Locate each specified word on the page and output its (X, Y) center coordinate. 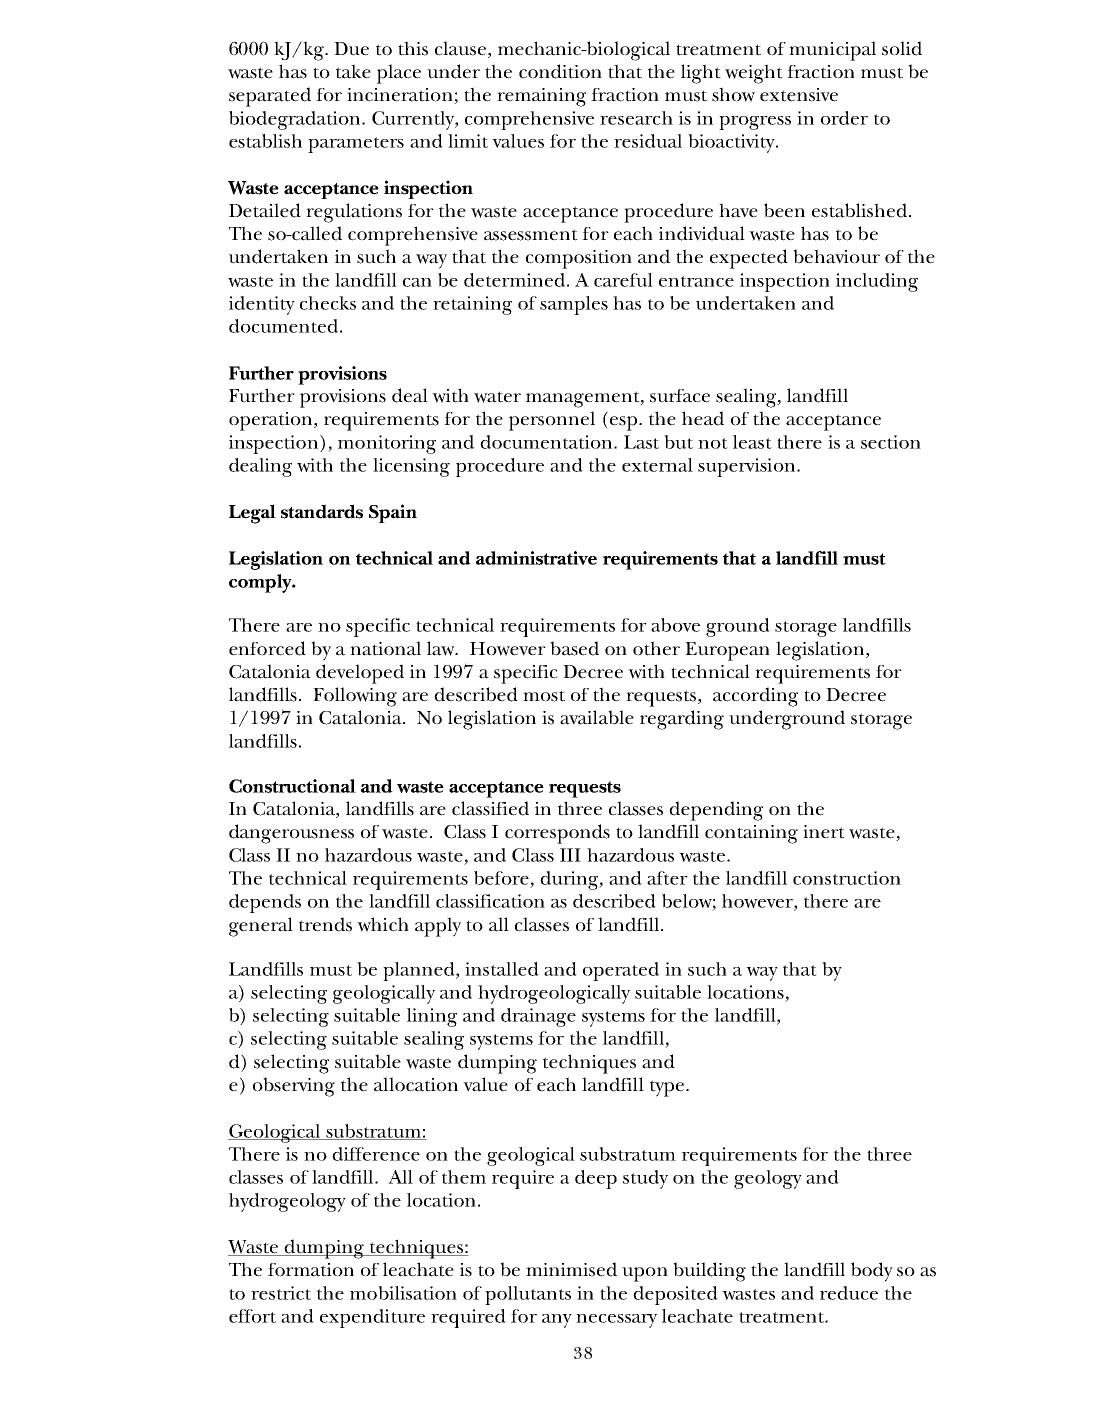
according (755, 697)
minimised (571, 1269)
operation (272, 421)
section (891, 442)
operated (621, 971)
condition (560, 71)
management (584, 399)
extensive (799, 95)
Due (351, 49)
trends (325, 924)
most (544, 696)
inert (824, 832)
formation (311, 1270)
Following (355, 697)
